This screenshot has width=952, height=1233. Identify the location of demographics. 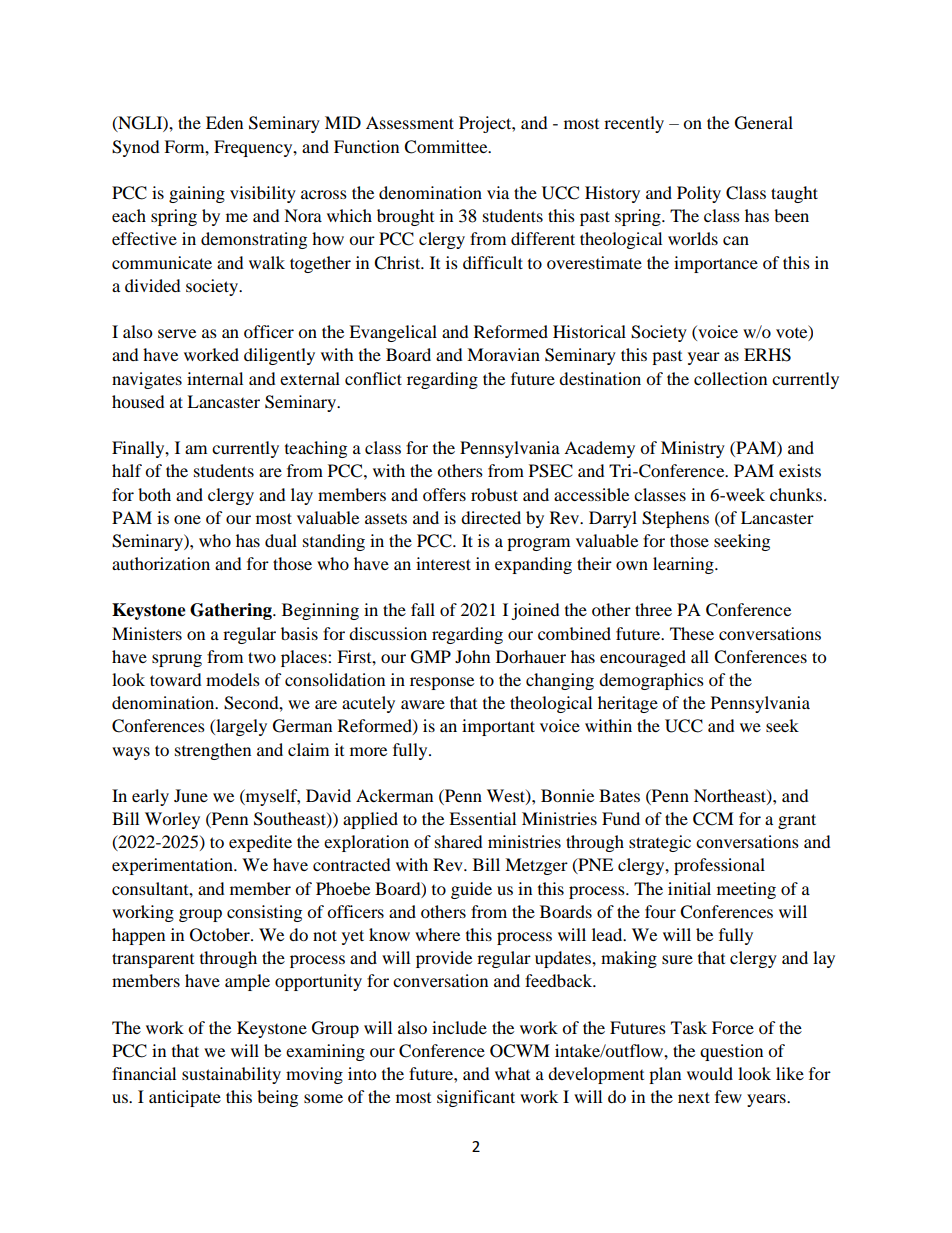
(651, 681).
